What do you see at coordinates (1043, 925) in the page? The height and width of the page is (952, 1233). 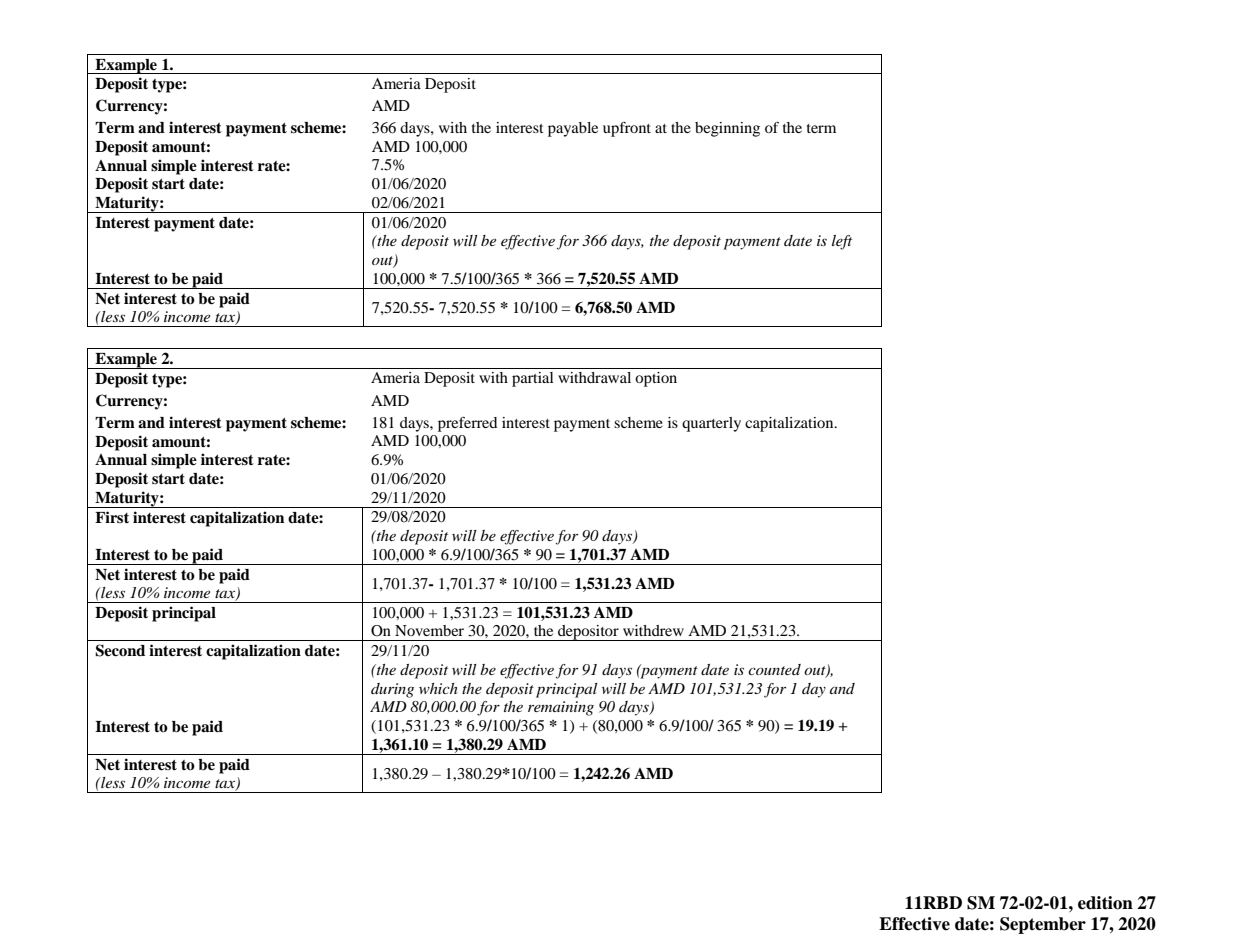 I see `September` at bounding box center [1043, 925].
